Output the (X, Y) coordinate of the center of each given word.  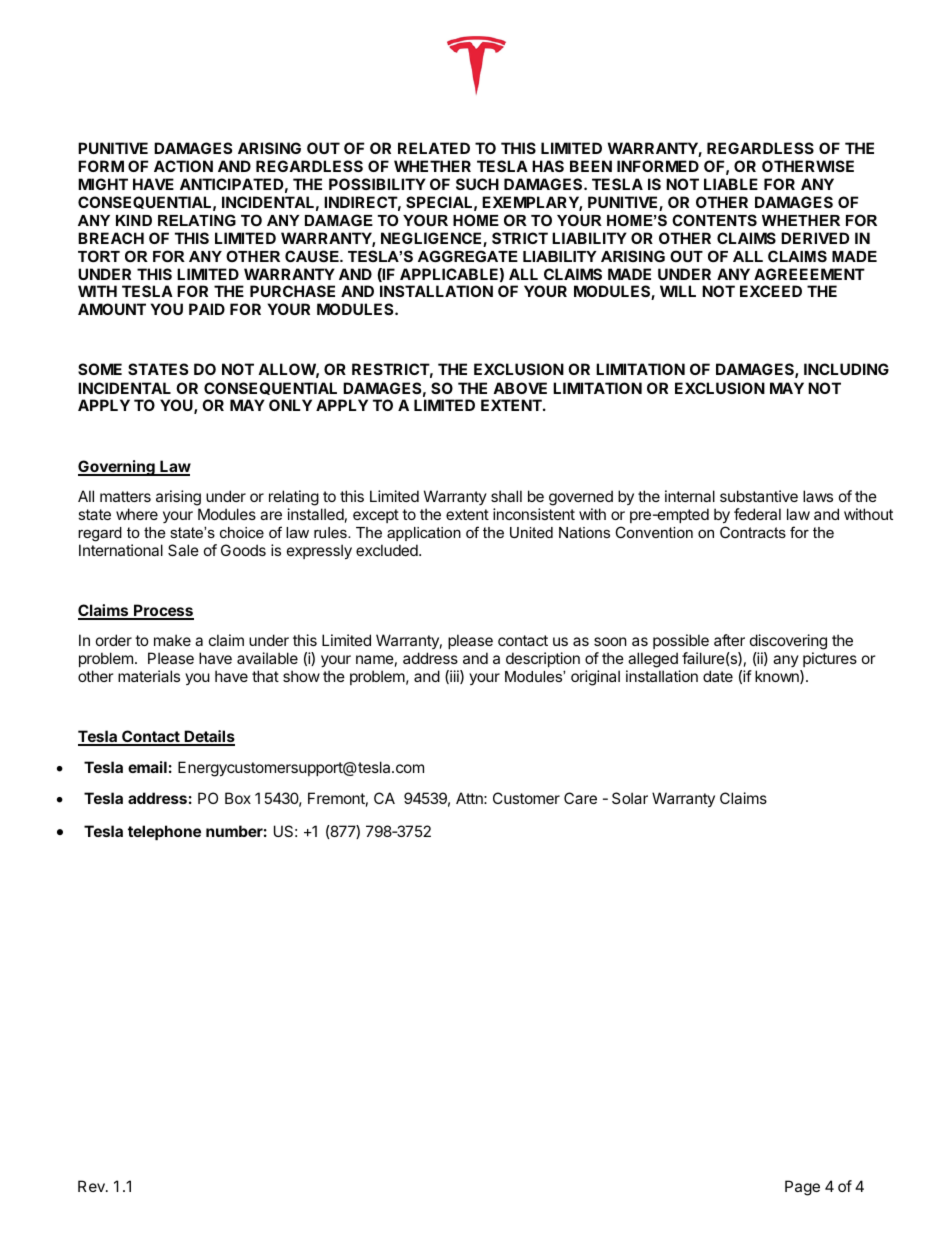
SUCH (477, 184)
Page (802, 1188)
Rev (92, 1186)
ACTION (183, 166)
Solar (630, 798)
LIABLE (731, 184)
